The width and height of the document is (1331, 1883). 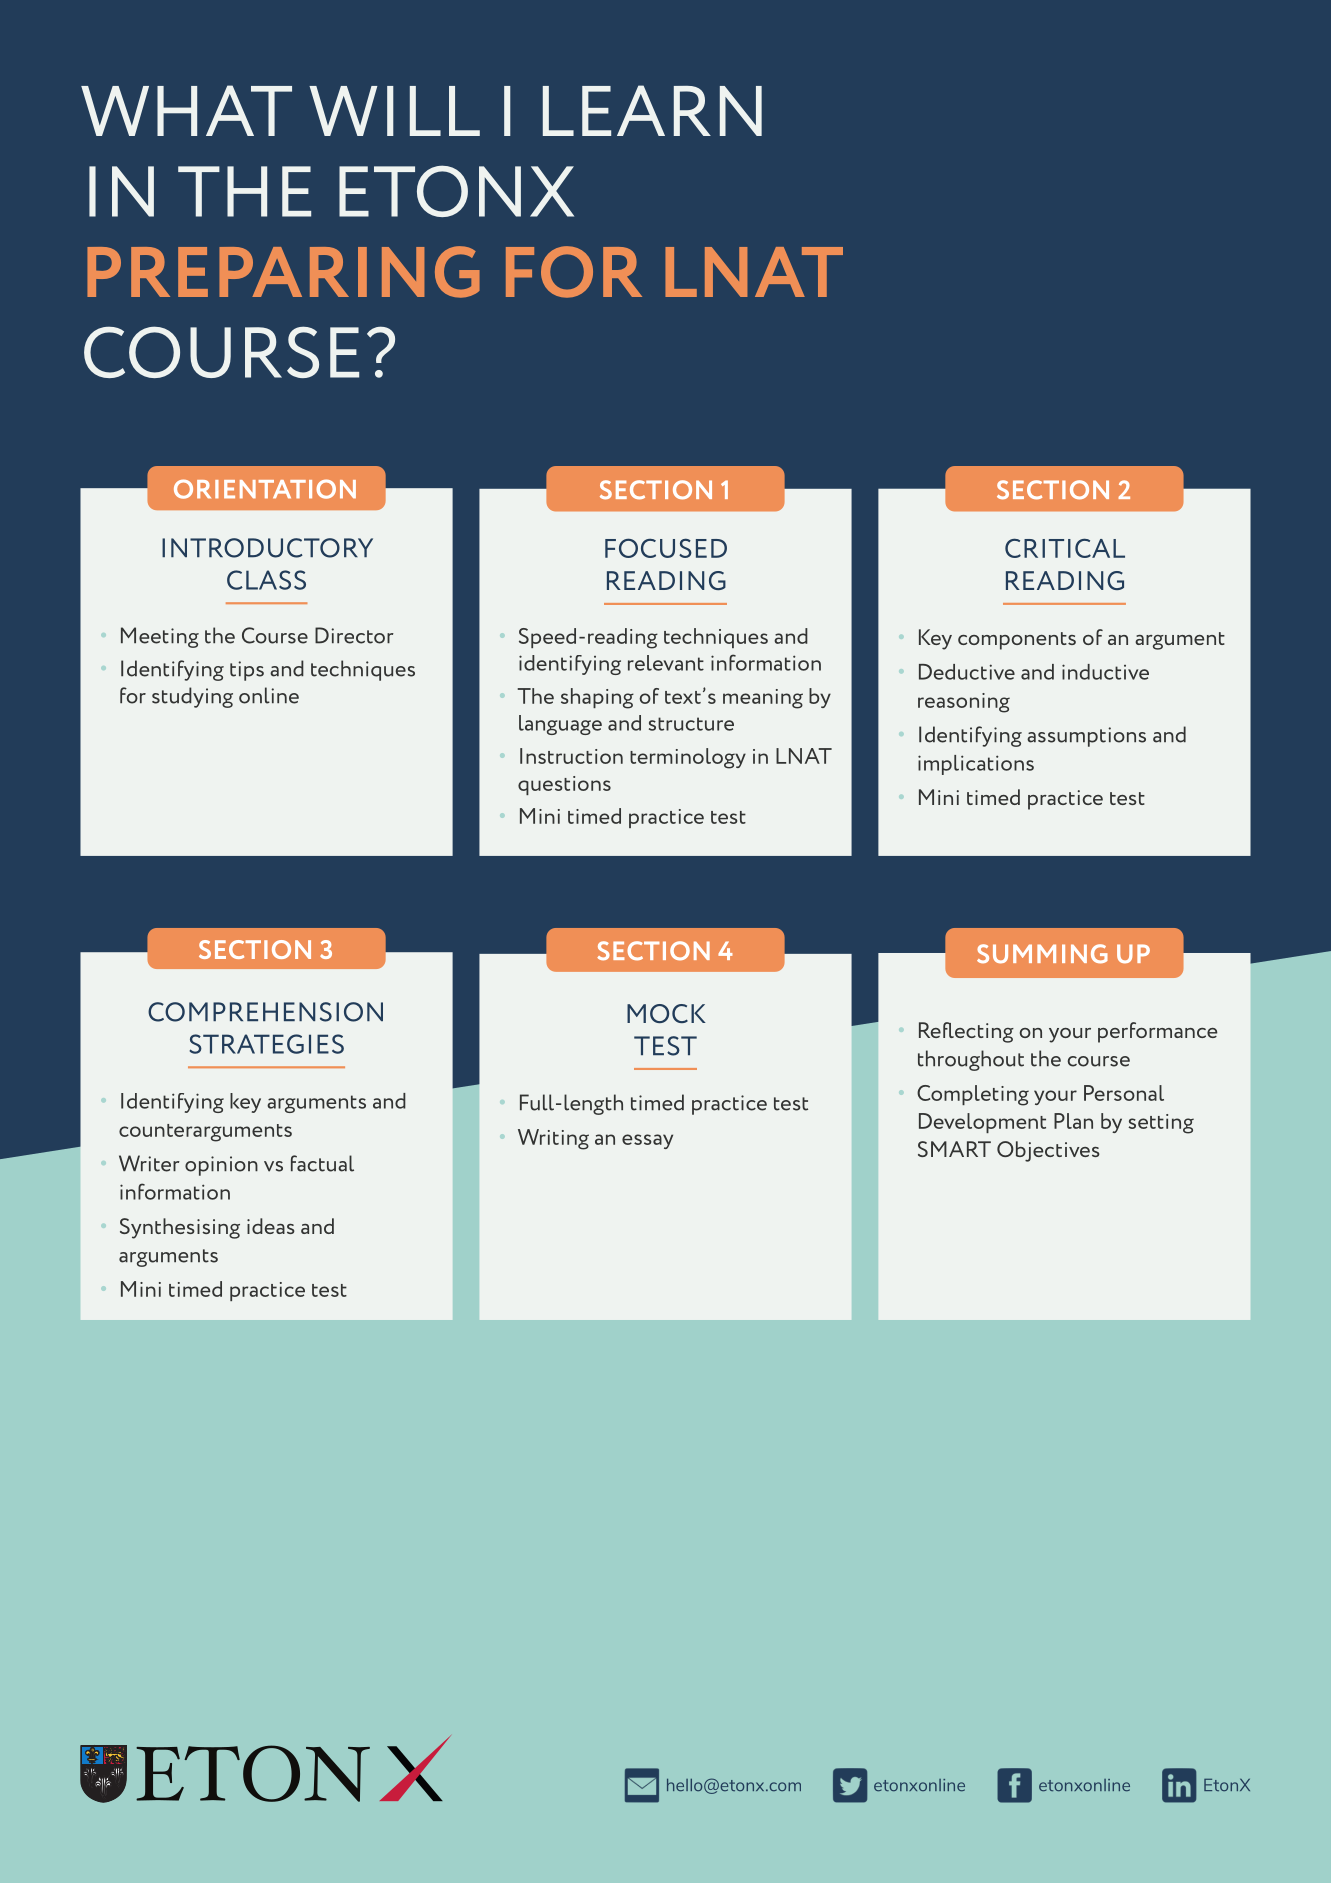 I want to click on essay, so click(x=647, y=1141).
